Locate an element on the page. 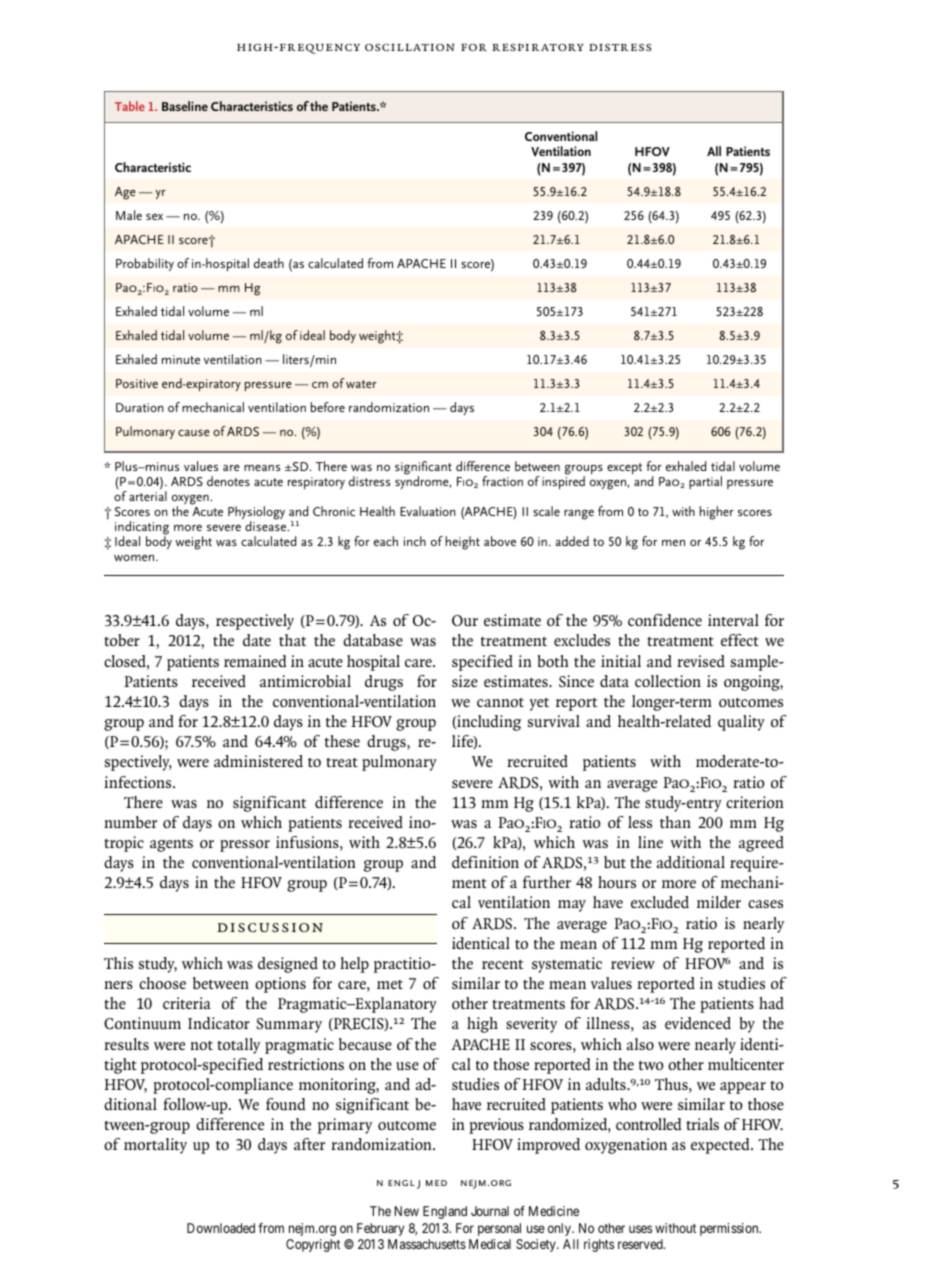 This page has height=1270, width=952. Table is located at coordinates (130, 106).
